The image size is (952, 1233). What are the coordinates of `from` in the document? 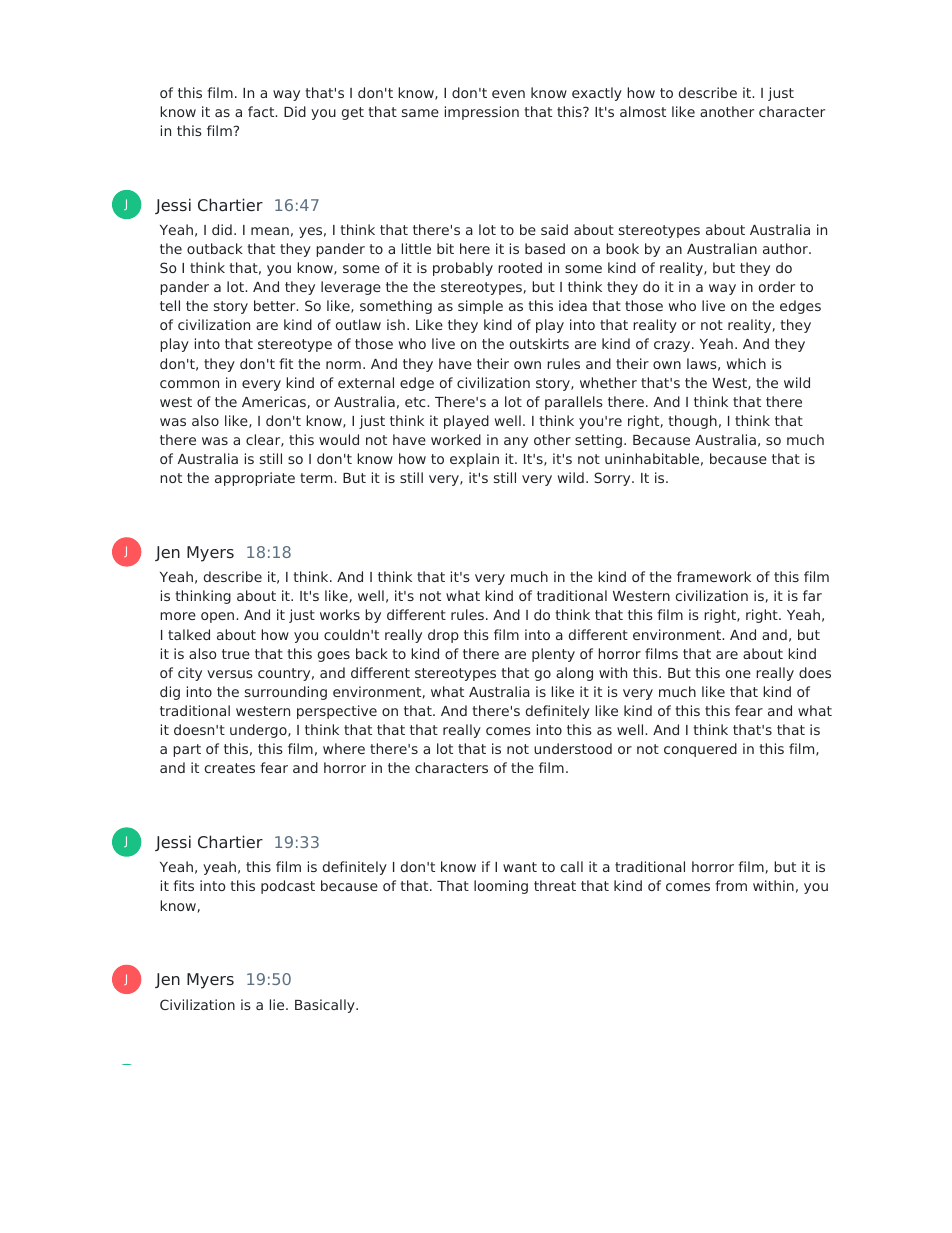 It's located at (731, 885).
